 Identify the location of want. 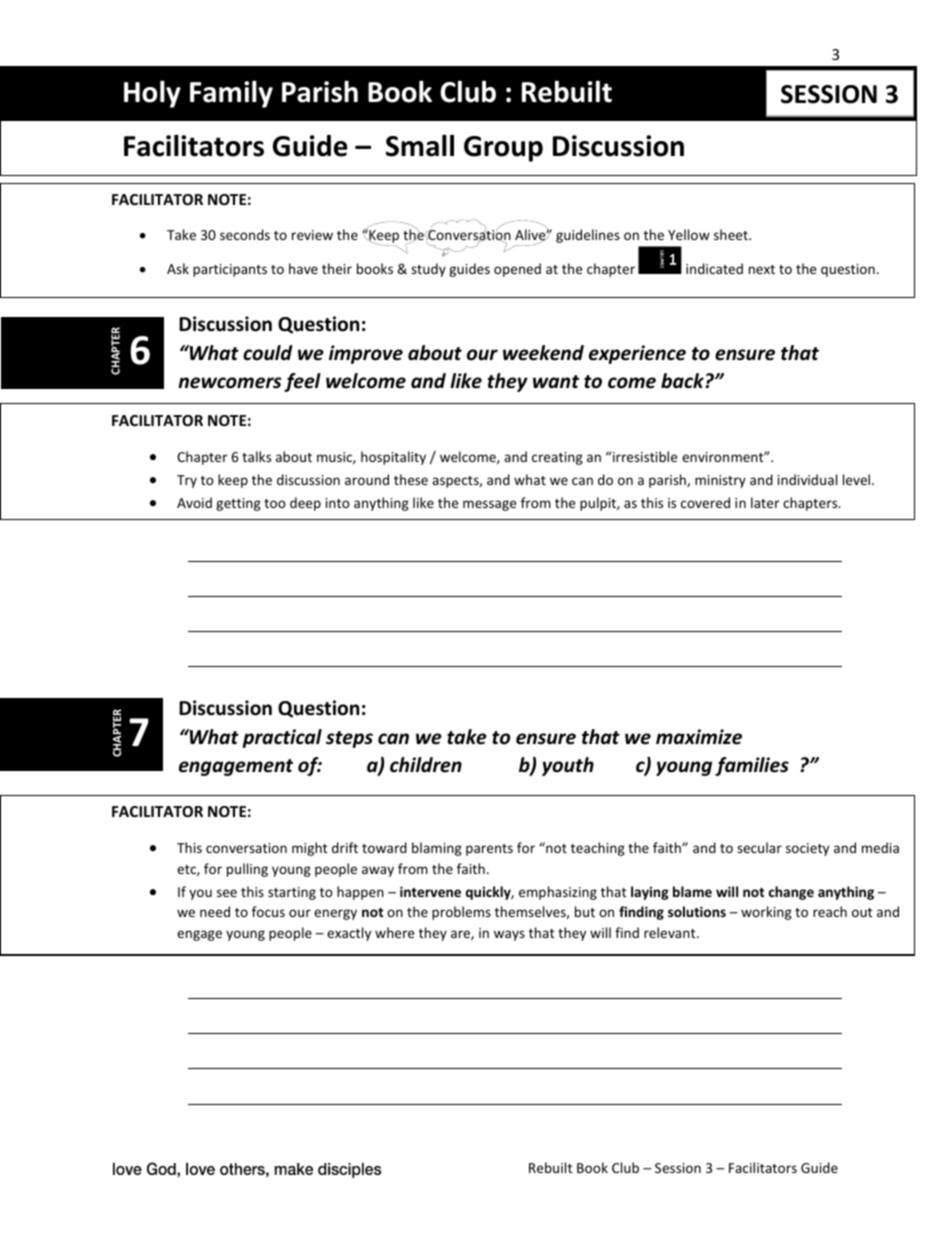
(556, 382).
